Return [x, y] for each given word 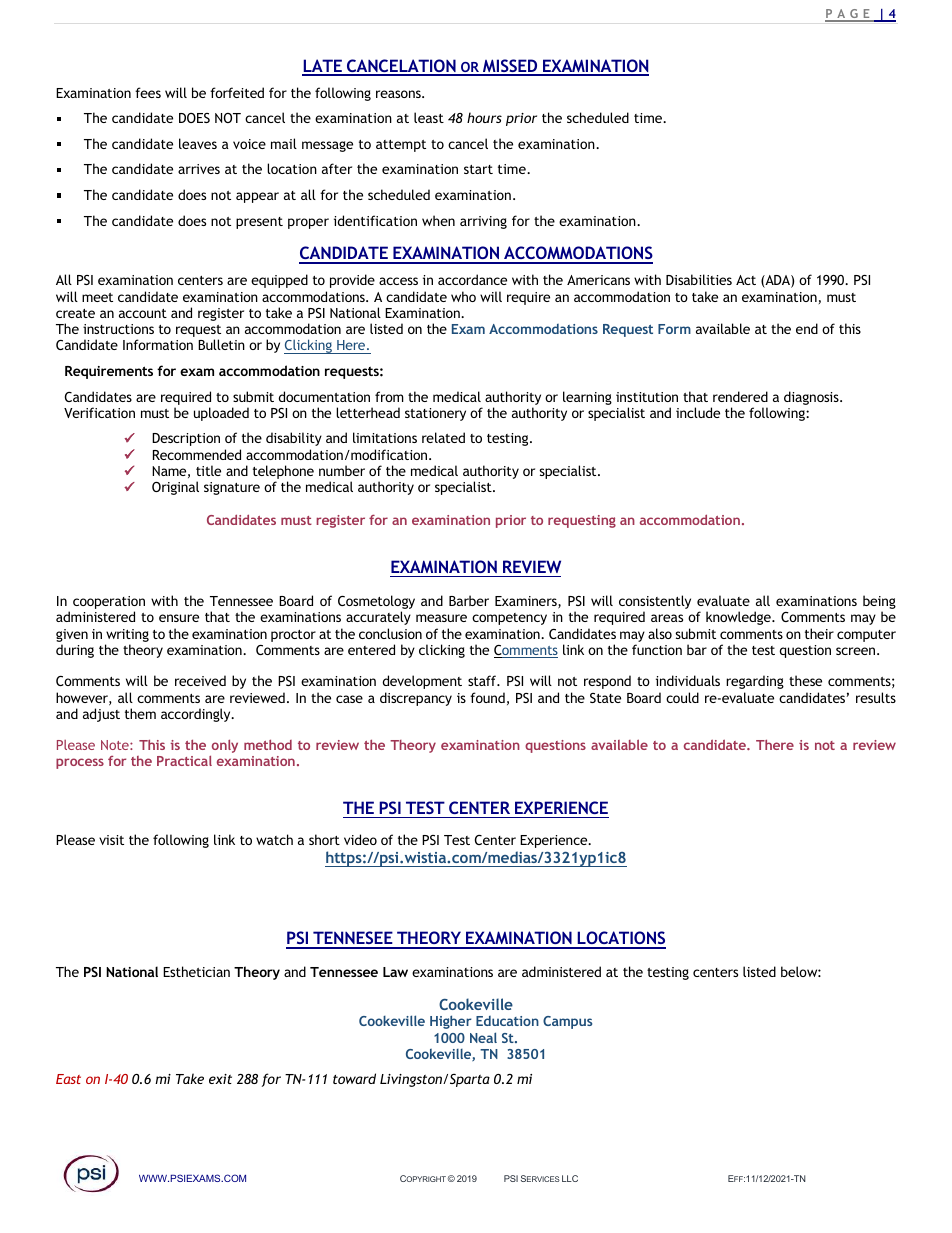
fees [148, 92]
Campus [567, 1022]
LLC [570, 1178]
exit [220, 1079]
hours [484, 117]
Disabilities [699, 279]
